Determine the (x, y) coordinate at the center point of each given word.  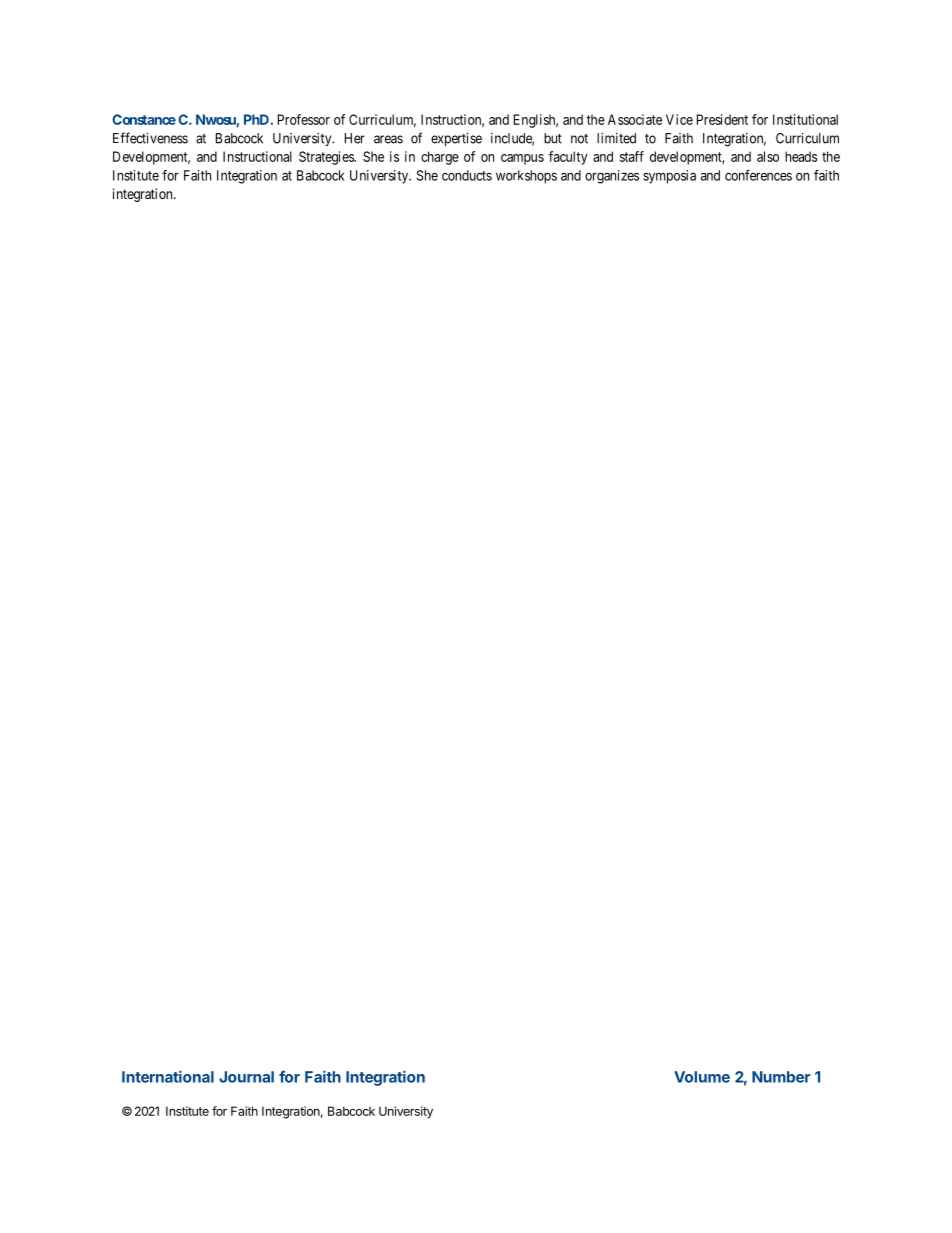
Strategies (327, 158)
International (168, 1076)
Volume (702, 1077)
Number (781, 1077)
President (722, 119)
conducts (467, 175)
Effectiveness (150, 138)
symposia (669, 177)
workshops (526, 177)
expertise (456, 139)
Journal (246, 1077)
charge (440, 158)
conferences (758, 175)
